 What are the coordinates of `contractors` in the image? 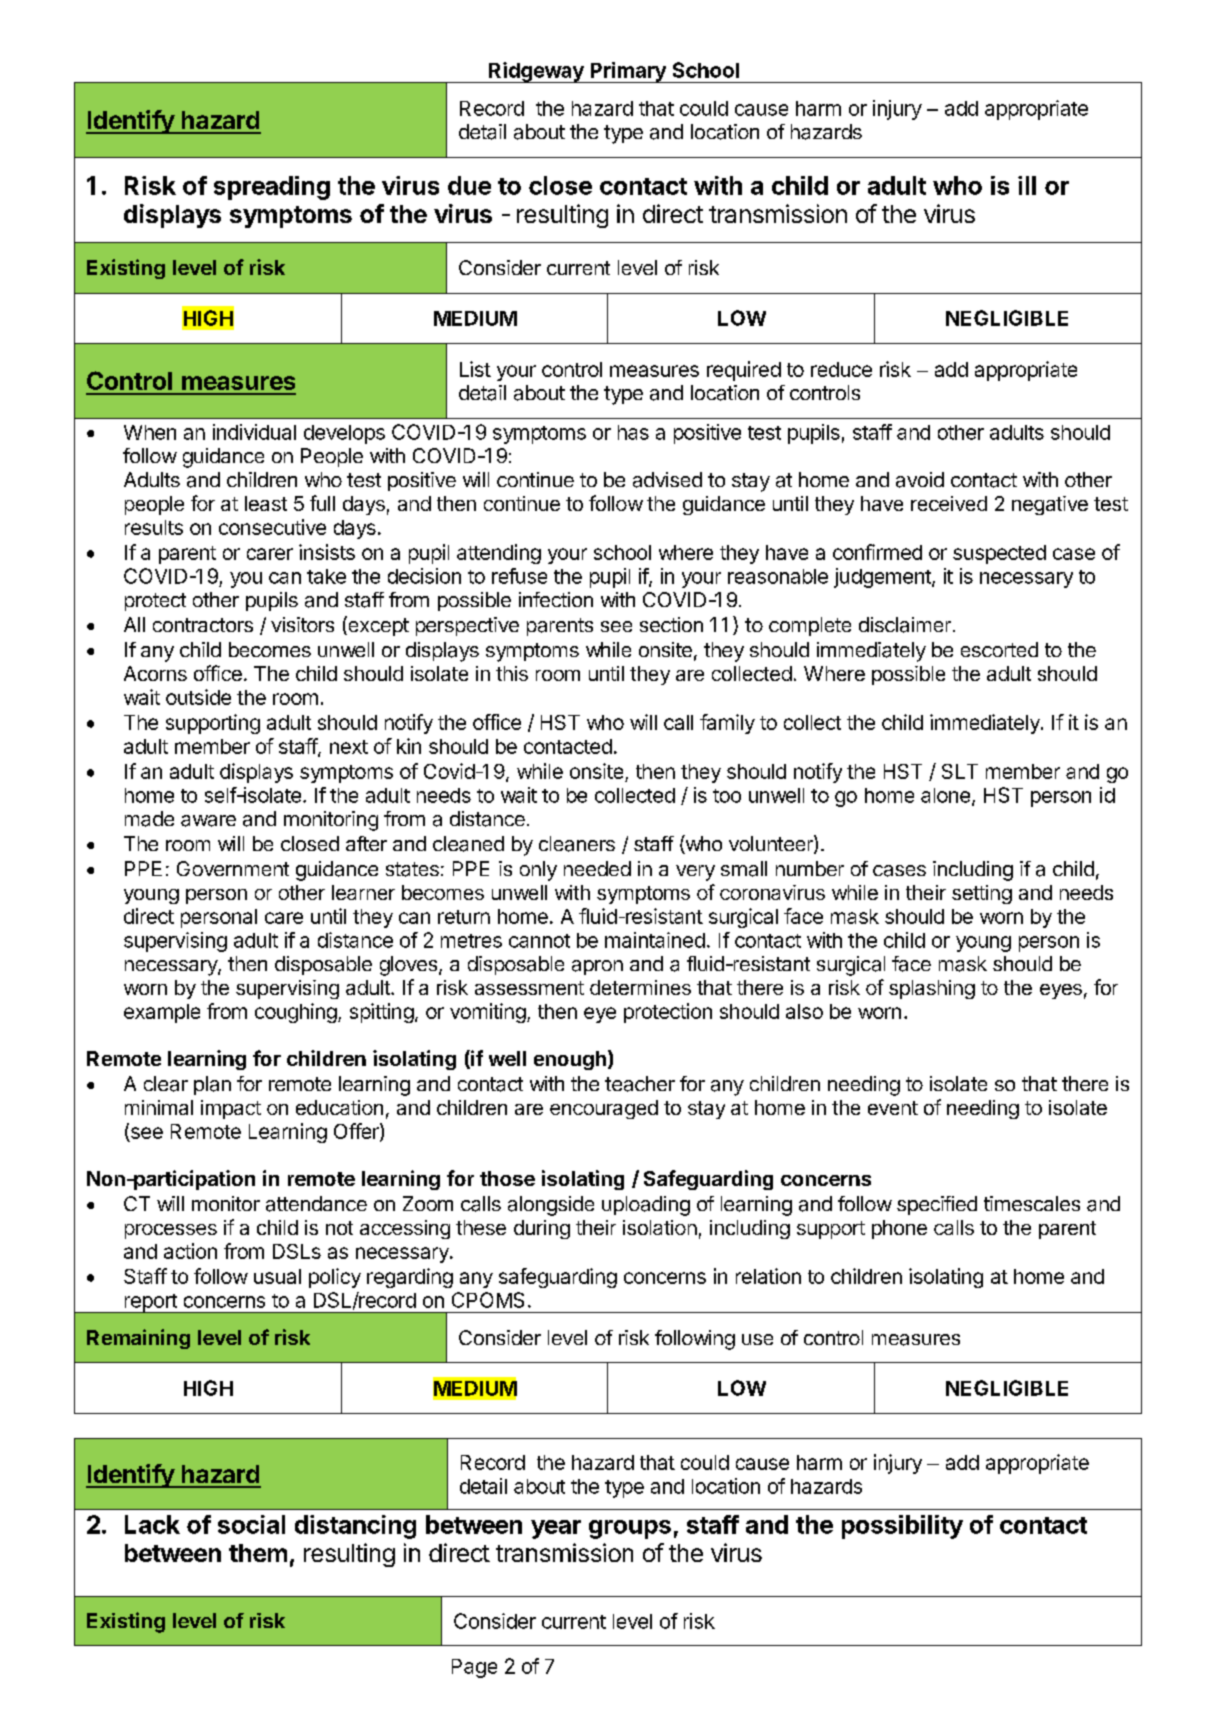 It's located at (203, 625).
